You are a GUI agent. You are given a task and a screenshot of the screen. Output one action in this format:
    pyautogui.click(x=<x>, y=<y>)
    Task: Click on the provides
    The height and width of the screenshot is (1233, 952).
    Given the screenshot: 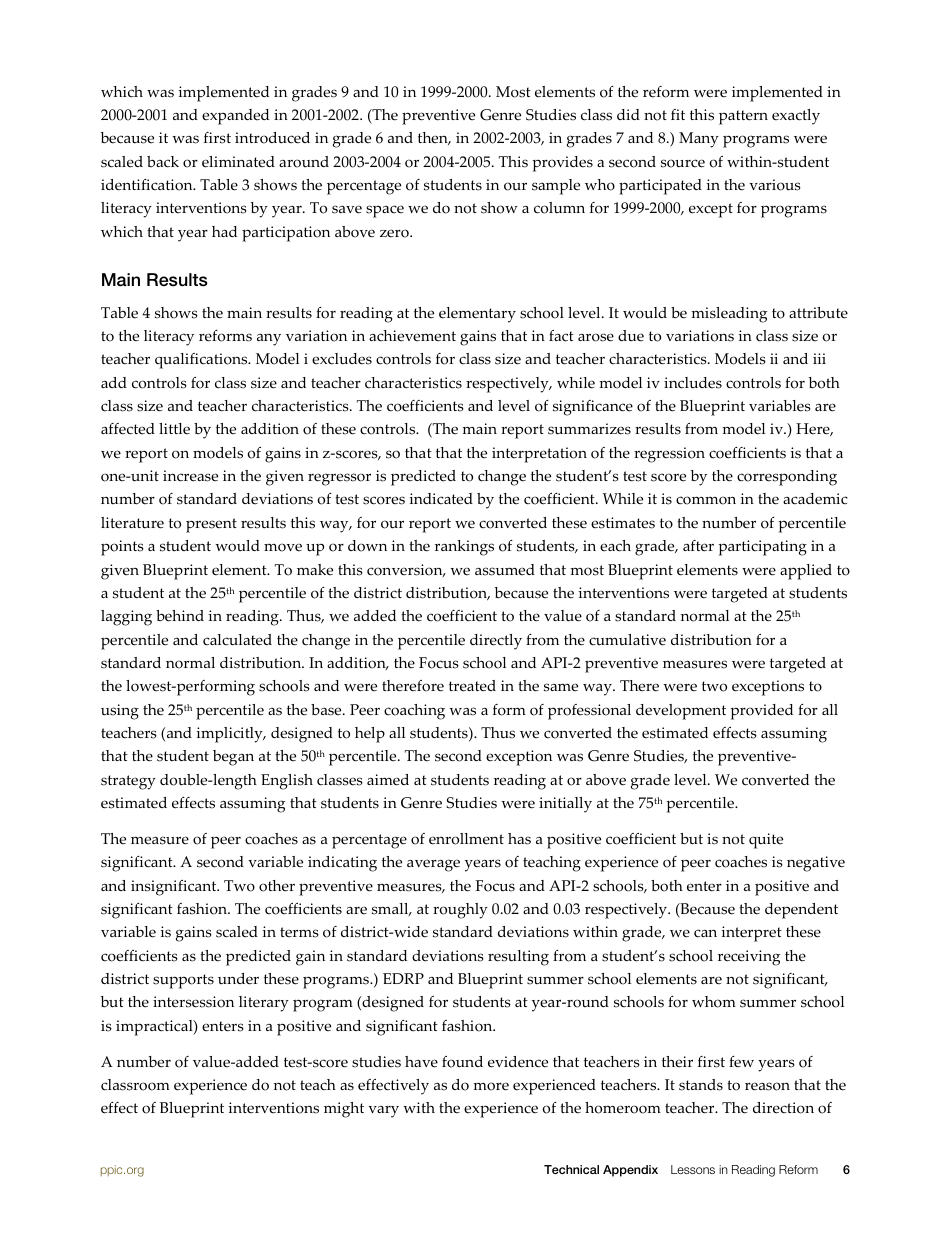 What is the action you would take?
    pyautogui.click(x=562, y=164)
